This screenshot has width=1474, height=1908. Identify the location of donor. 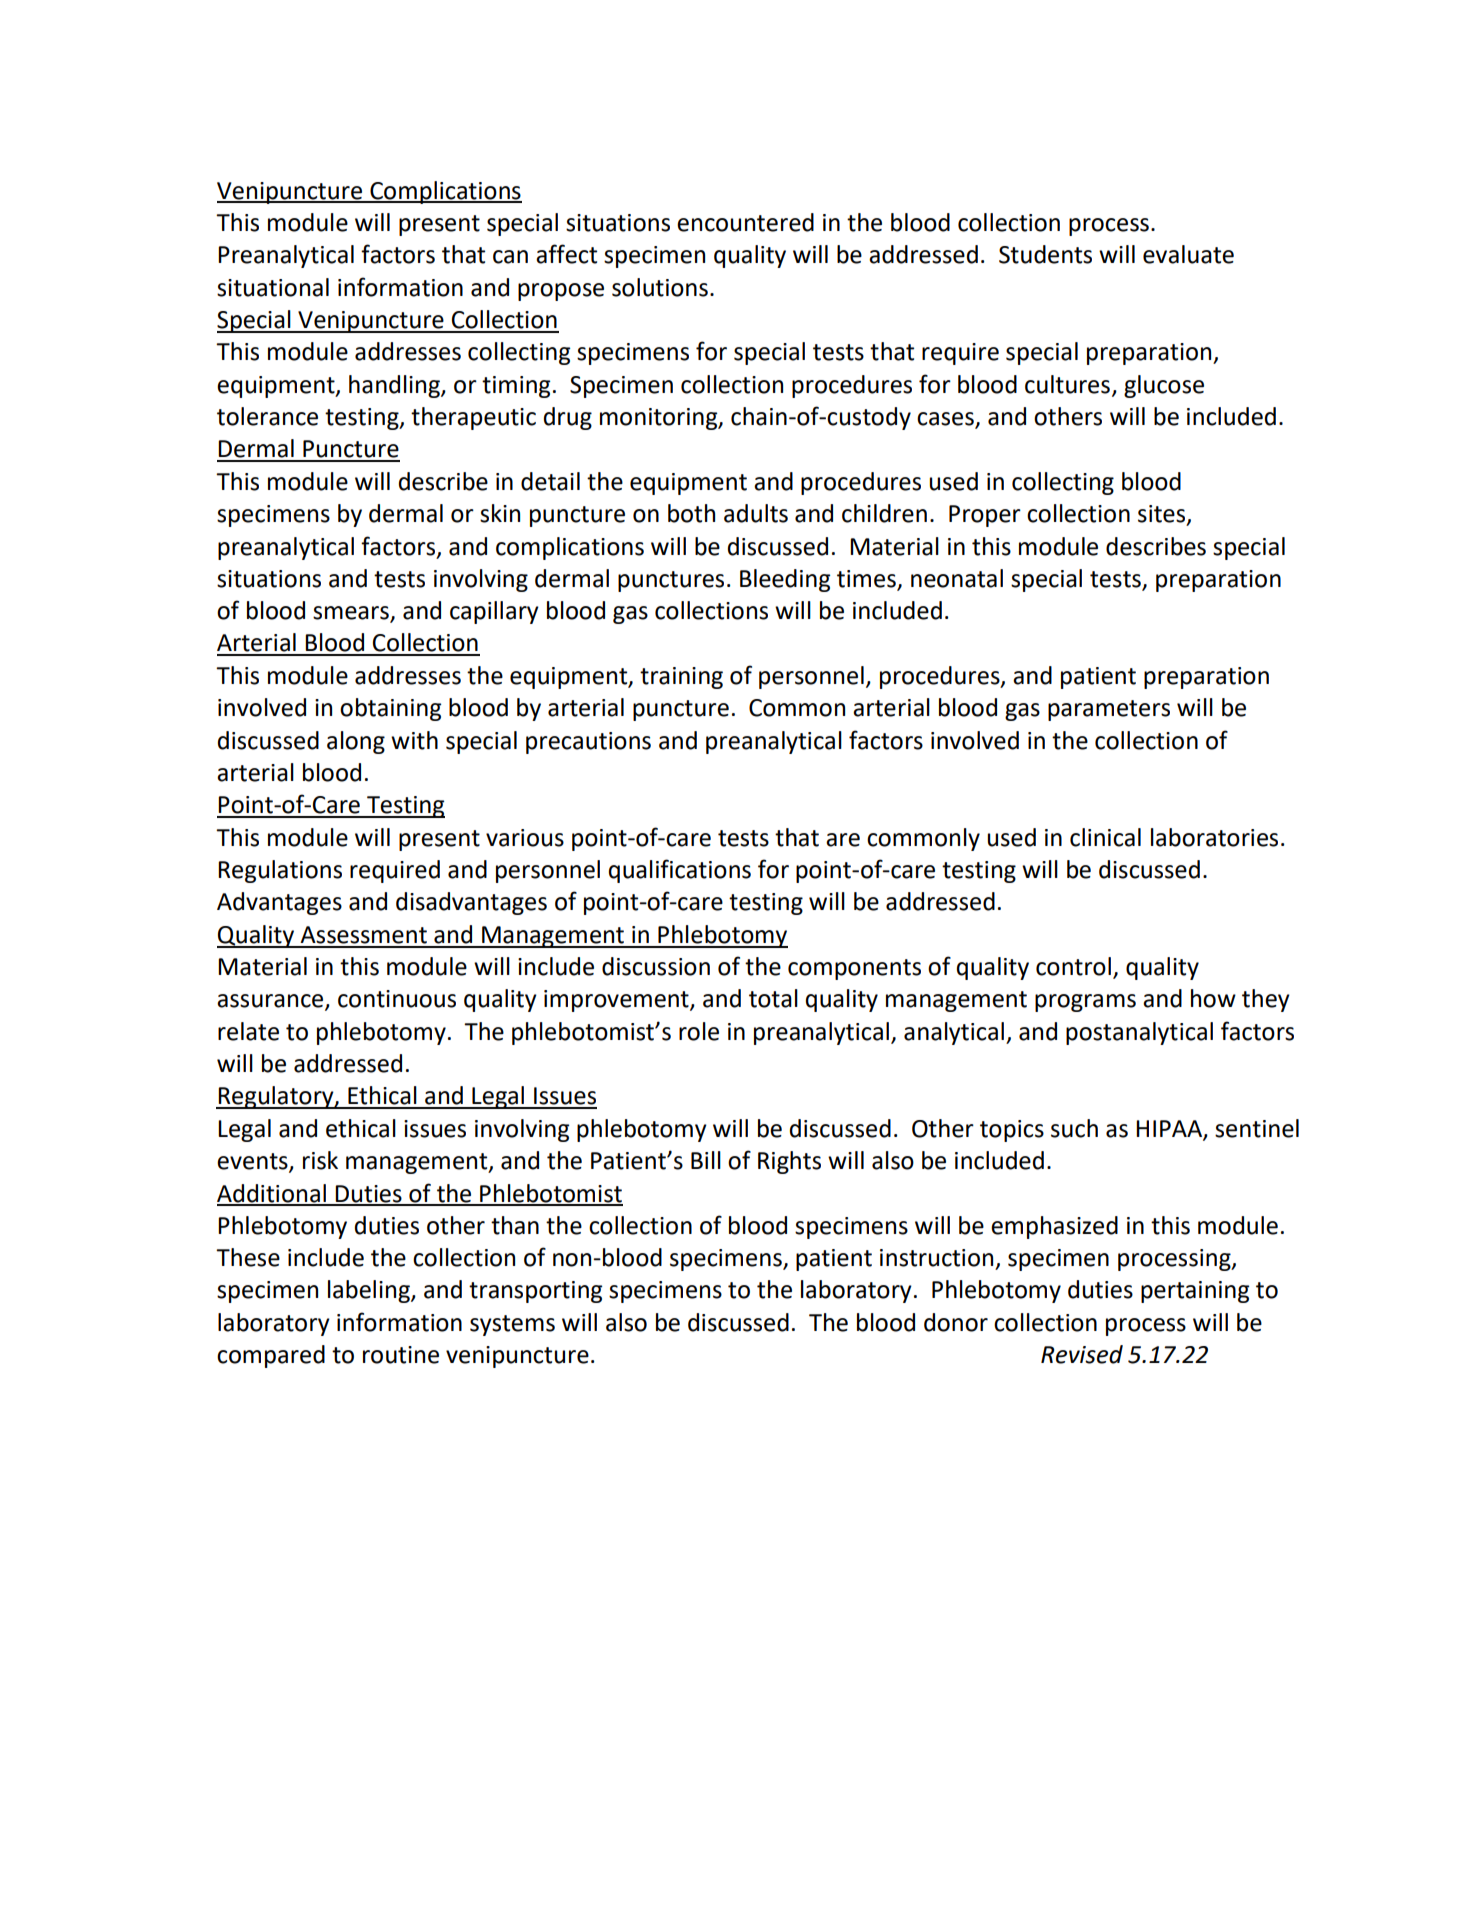
(956, 1322).
